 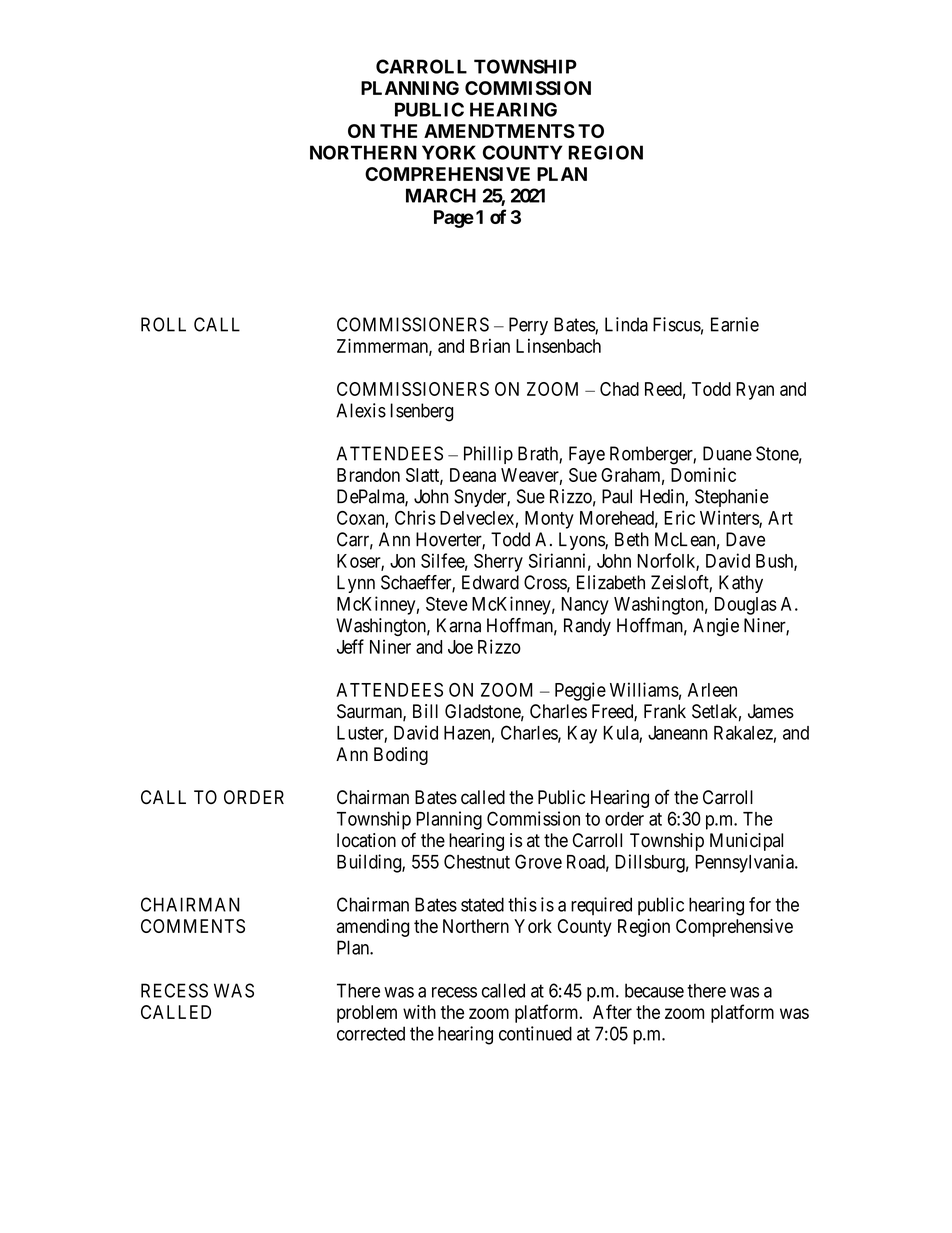 What do you see at coordinates (727, 453) in the document?
I see `Duane` at bounding box center [727, 453].
